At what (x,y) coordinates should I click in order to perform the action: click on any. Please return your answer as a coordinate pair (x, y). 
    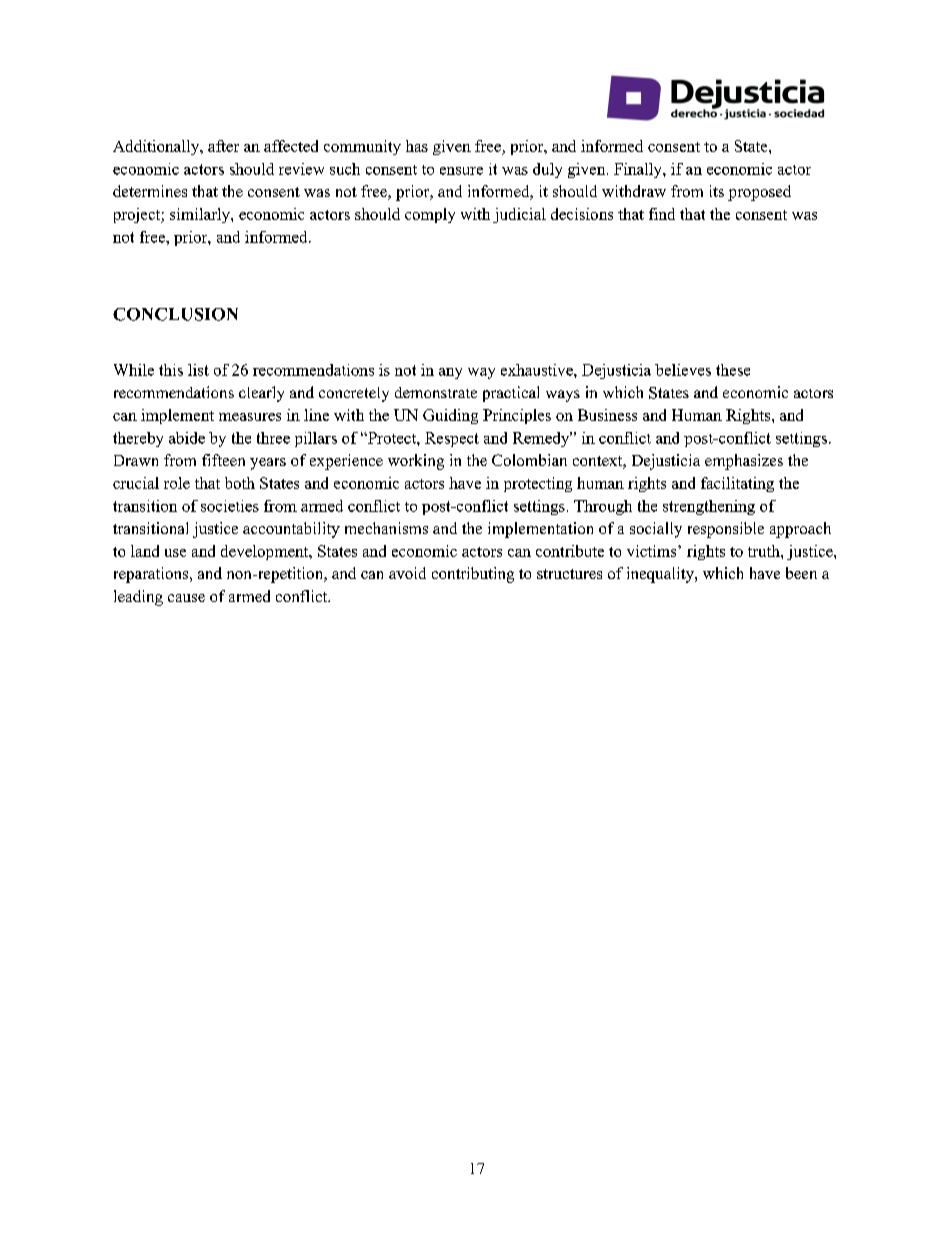
    Looking at the image, I should click on (450, 373).
